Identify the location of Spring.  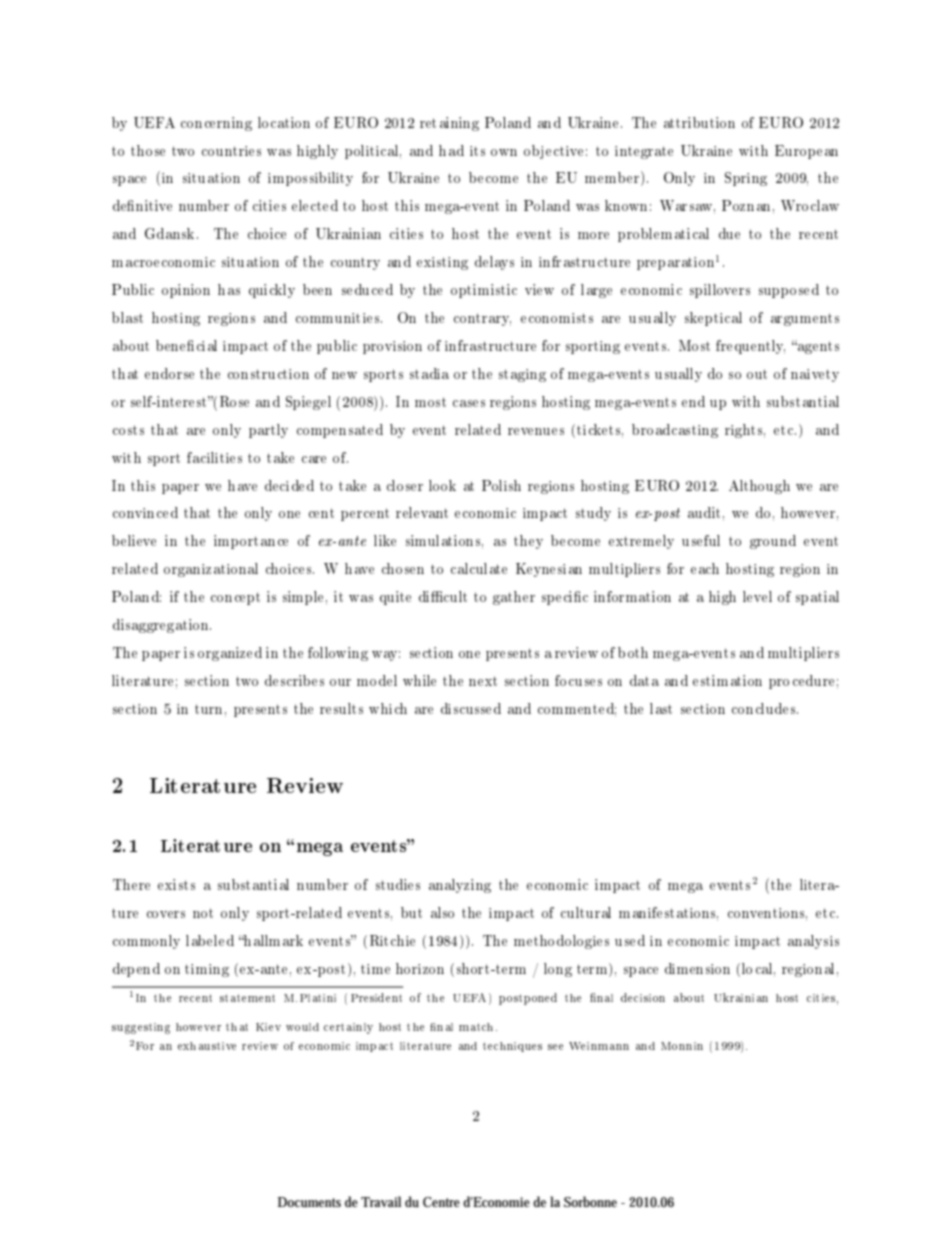
(746, 179).
